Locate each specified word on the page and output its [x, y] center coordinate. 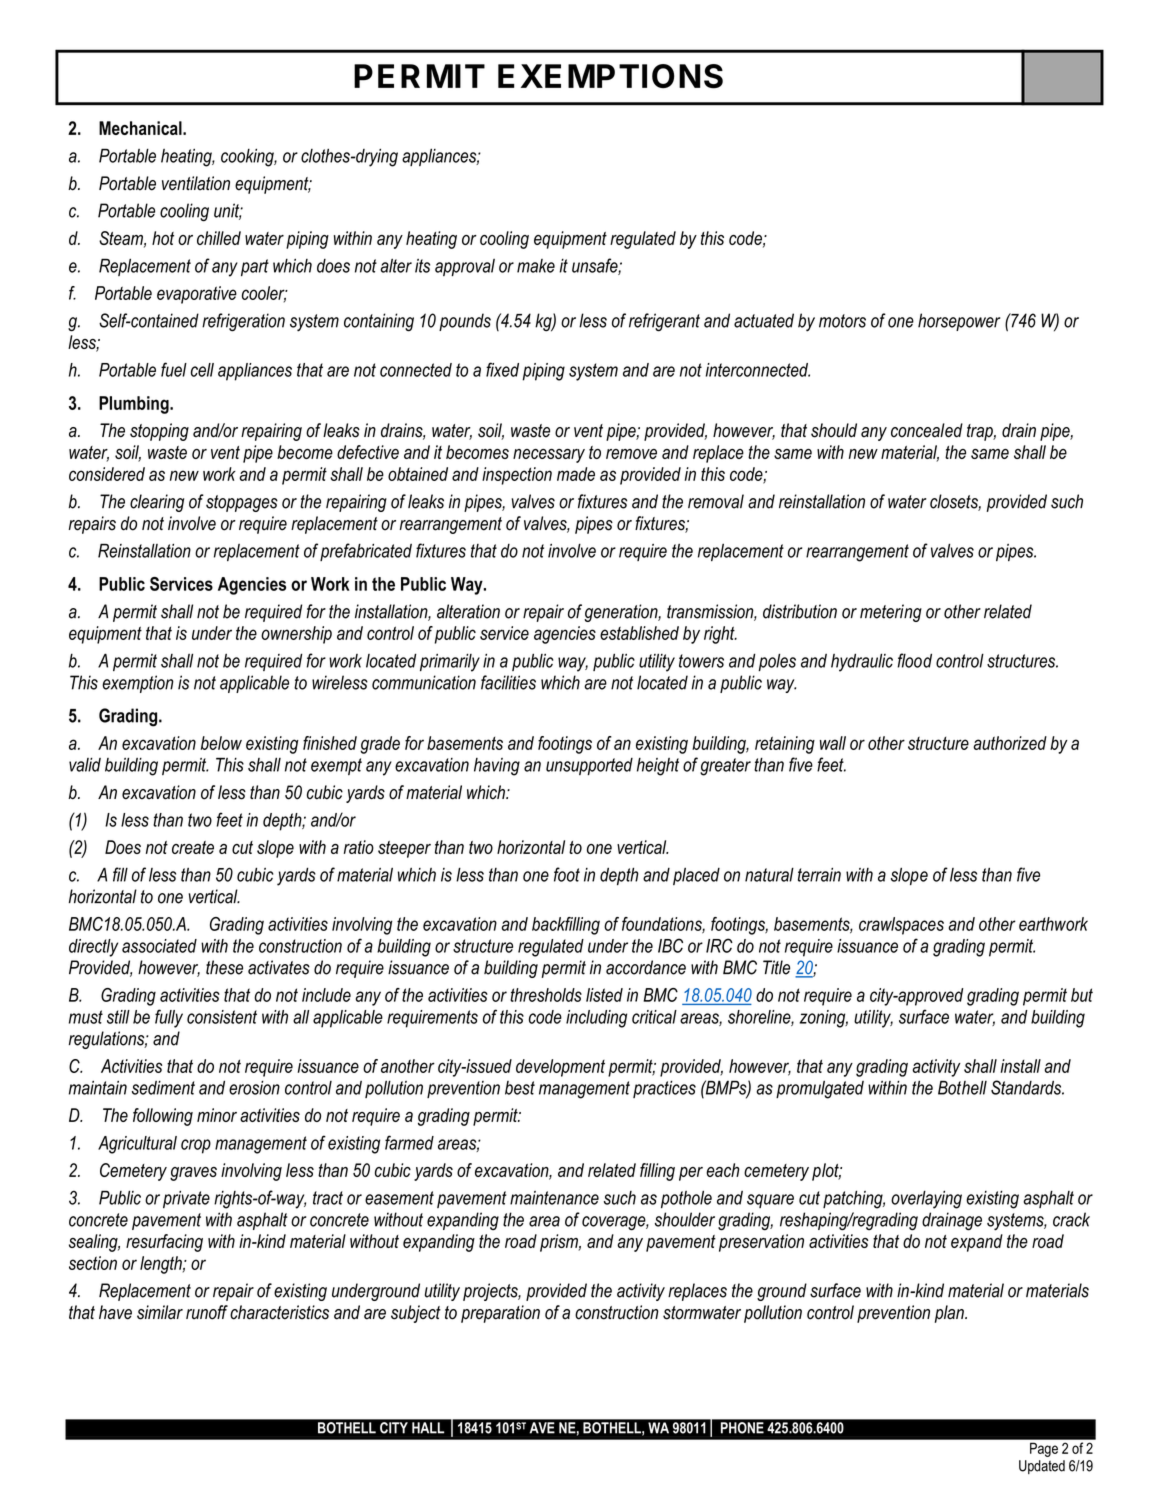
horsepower [959, 322]
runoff [207, 1312]
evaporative [197, 295]
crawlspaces [901, 926]
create [193, 847]
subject [416, 1314]
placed [696, 876]
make [536, 266]
